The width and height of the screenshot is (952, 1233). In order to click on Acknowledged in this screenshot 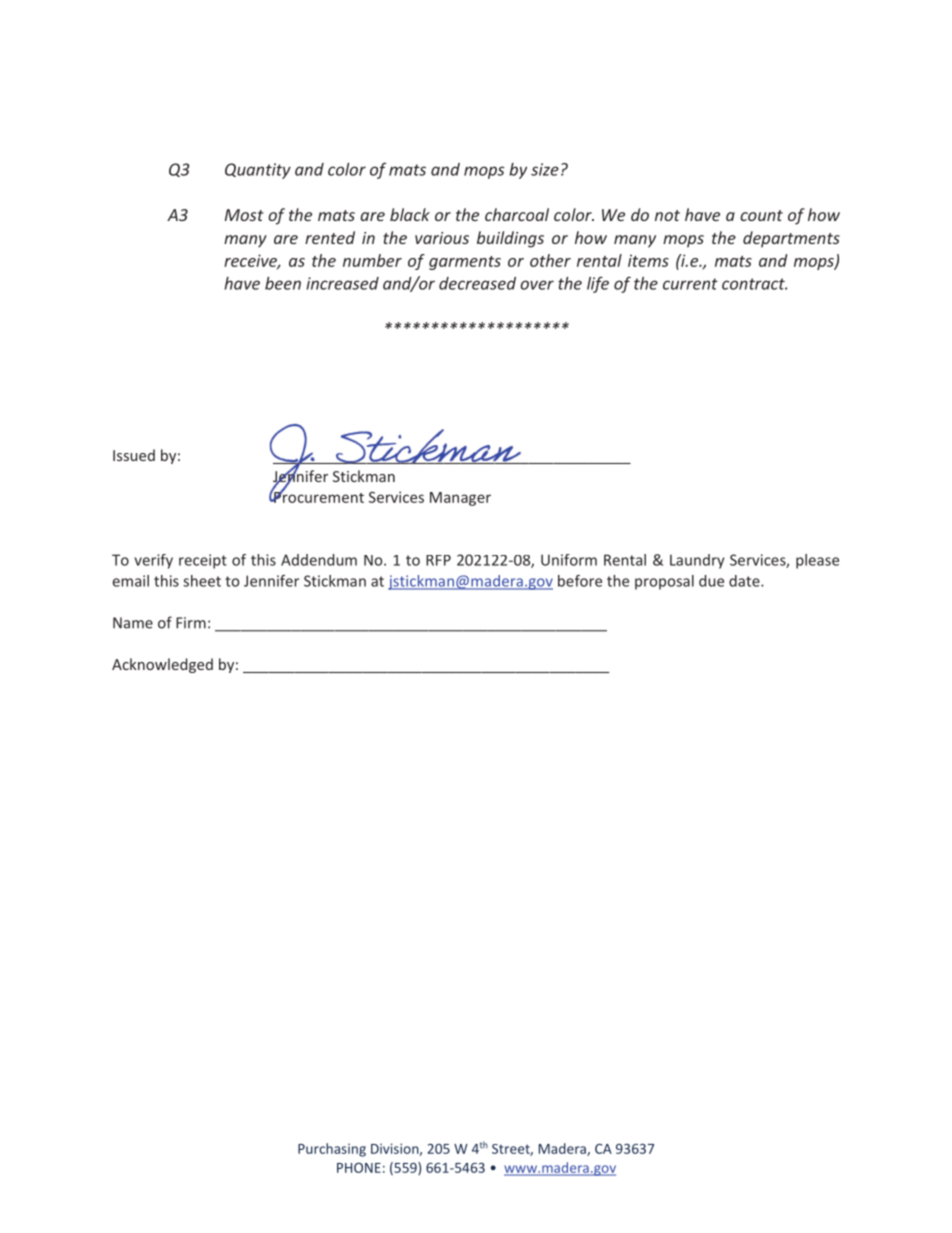, I will do `click(162, 665)`.
